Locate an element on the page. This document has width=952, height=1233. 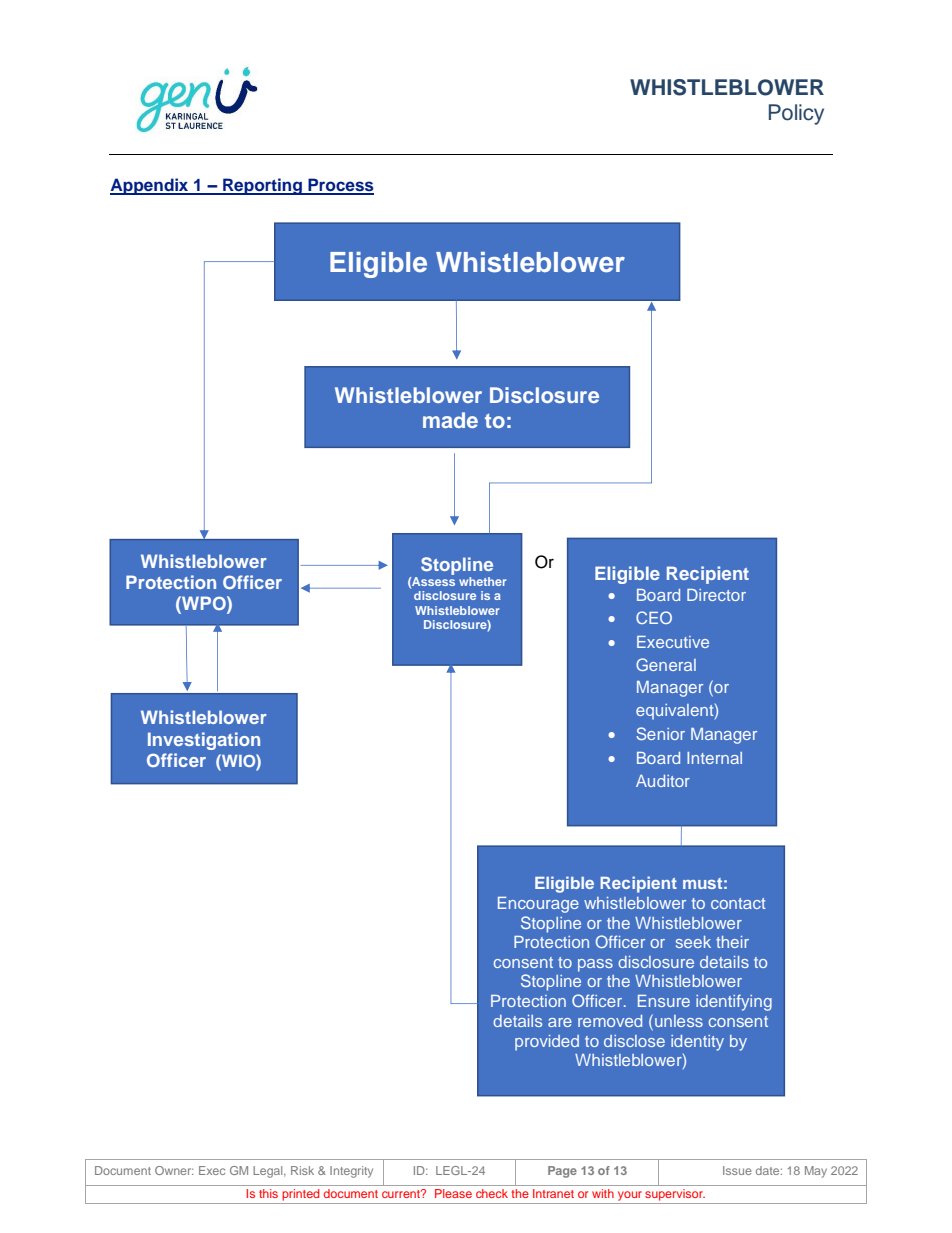
Legal is located at coordinates (269, 1172).
